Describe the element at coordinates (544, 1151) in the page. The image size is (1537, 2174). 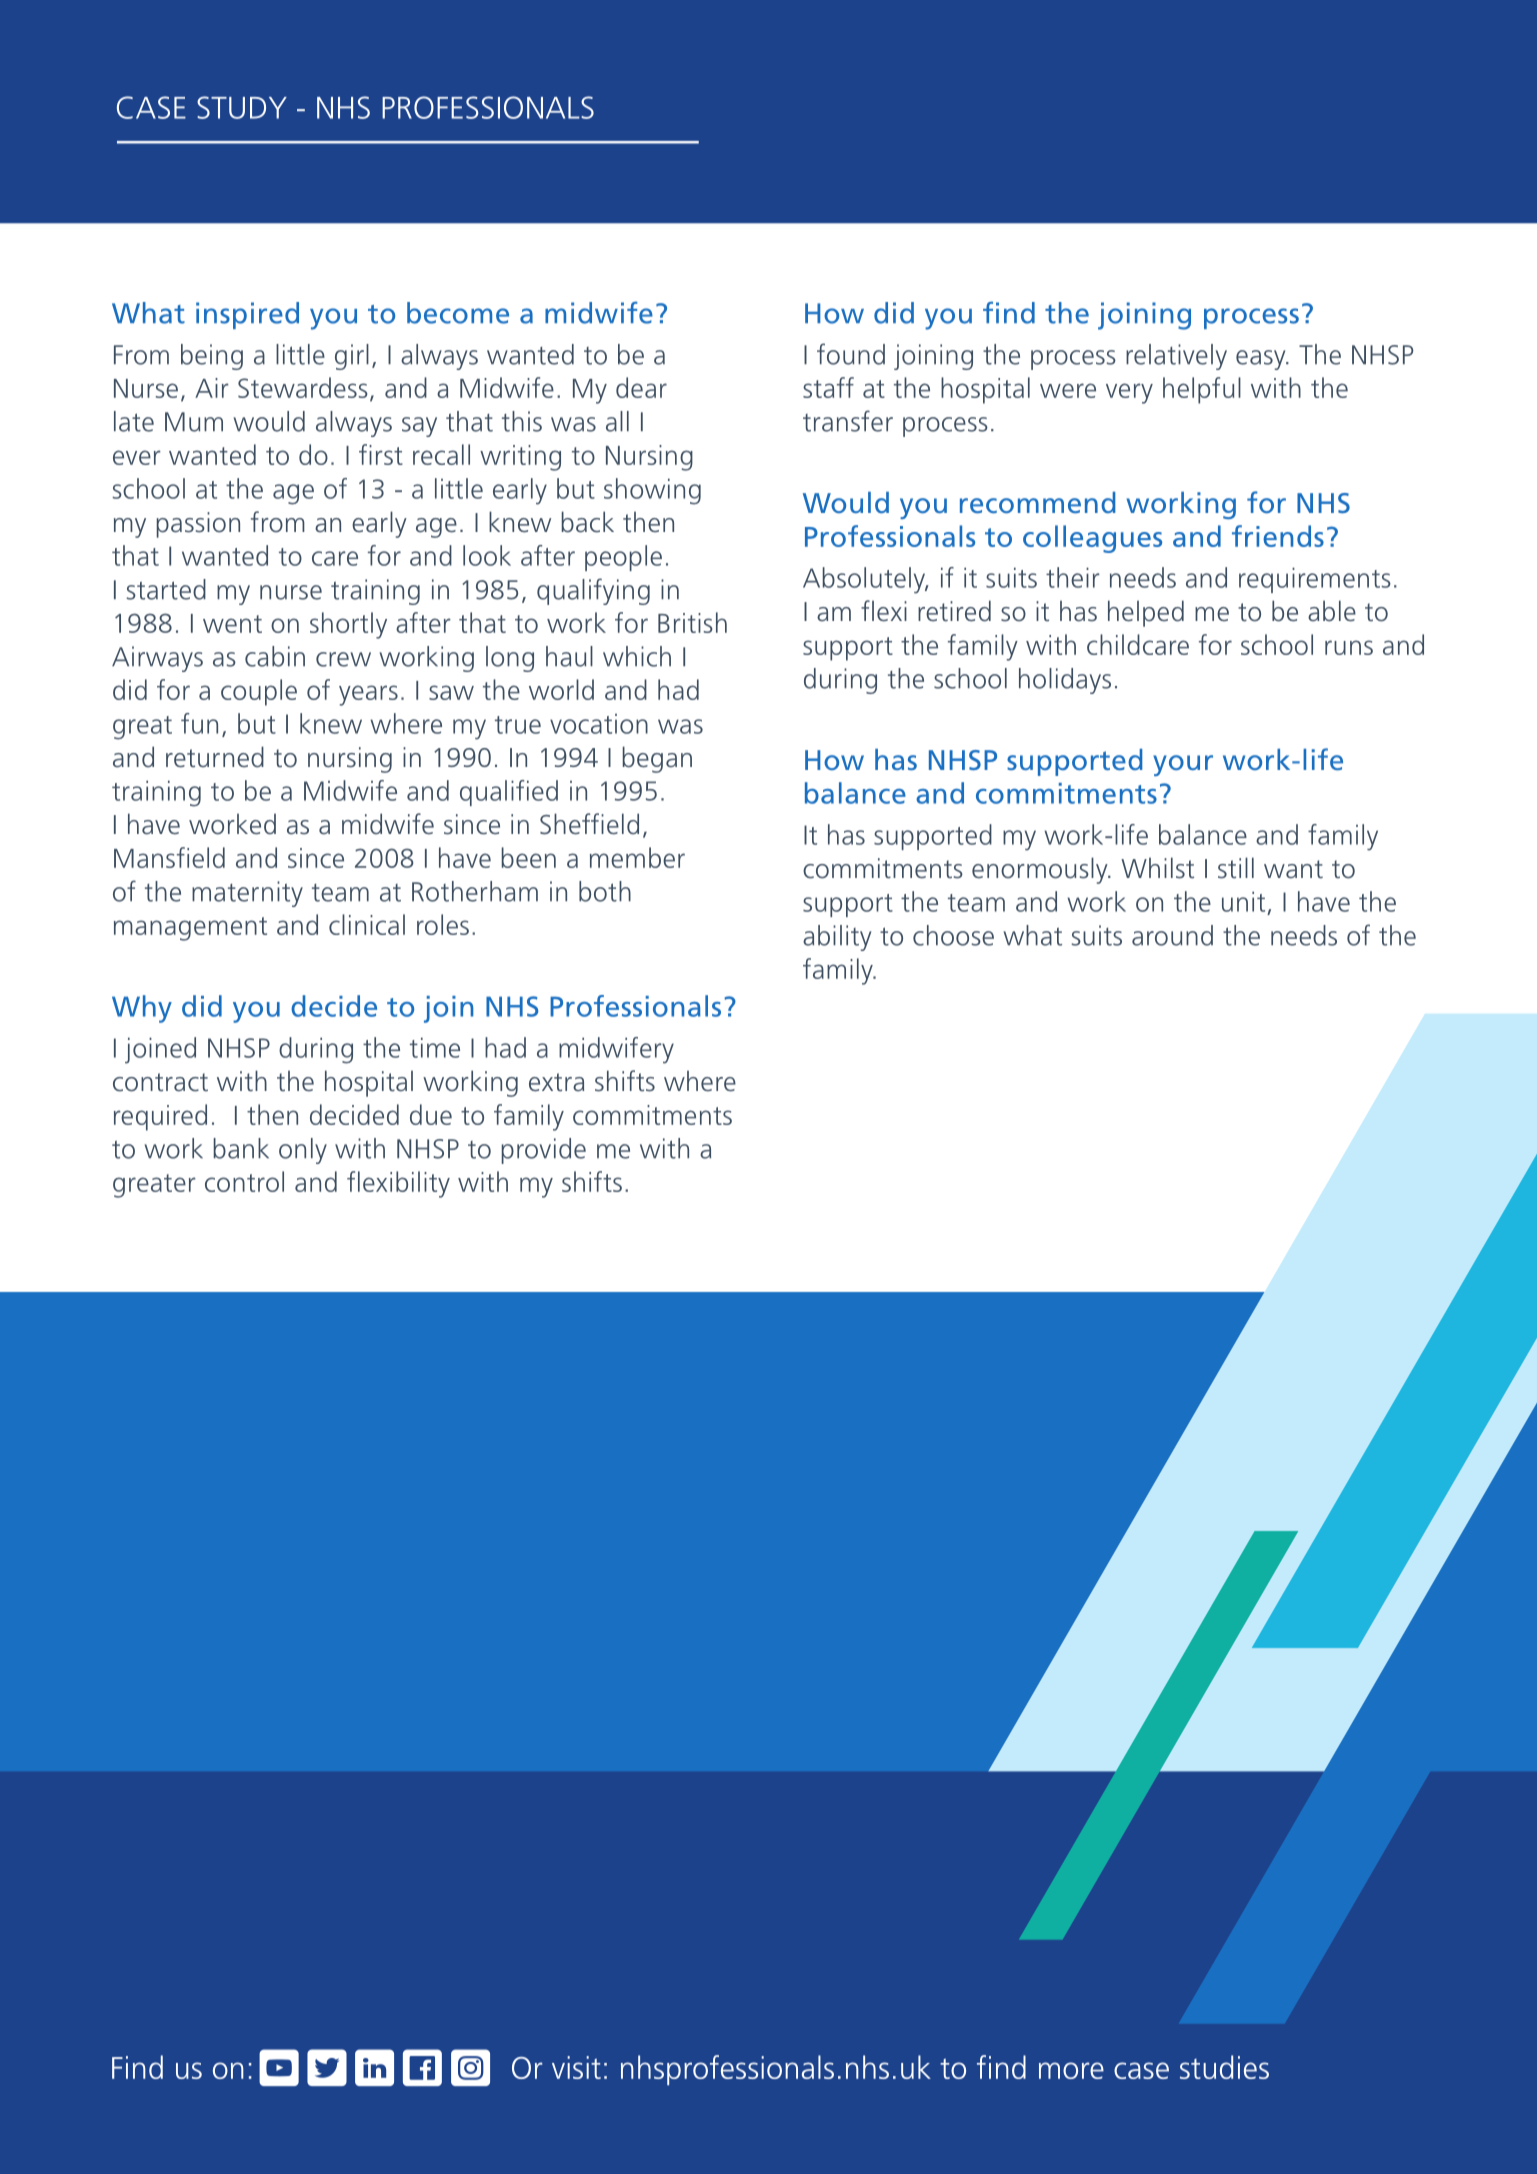
I see `provide` at that location.
